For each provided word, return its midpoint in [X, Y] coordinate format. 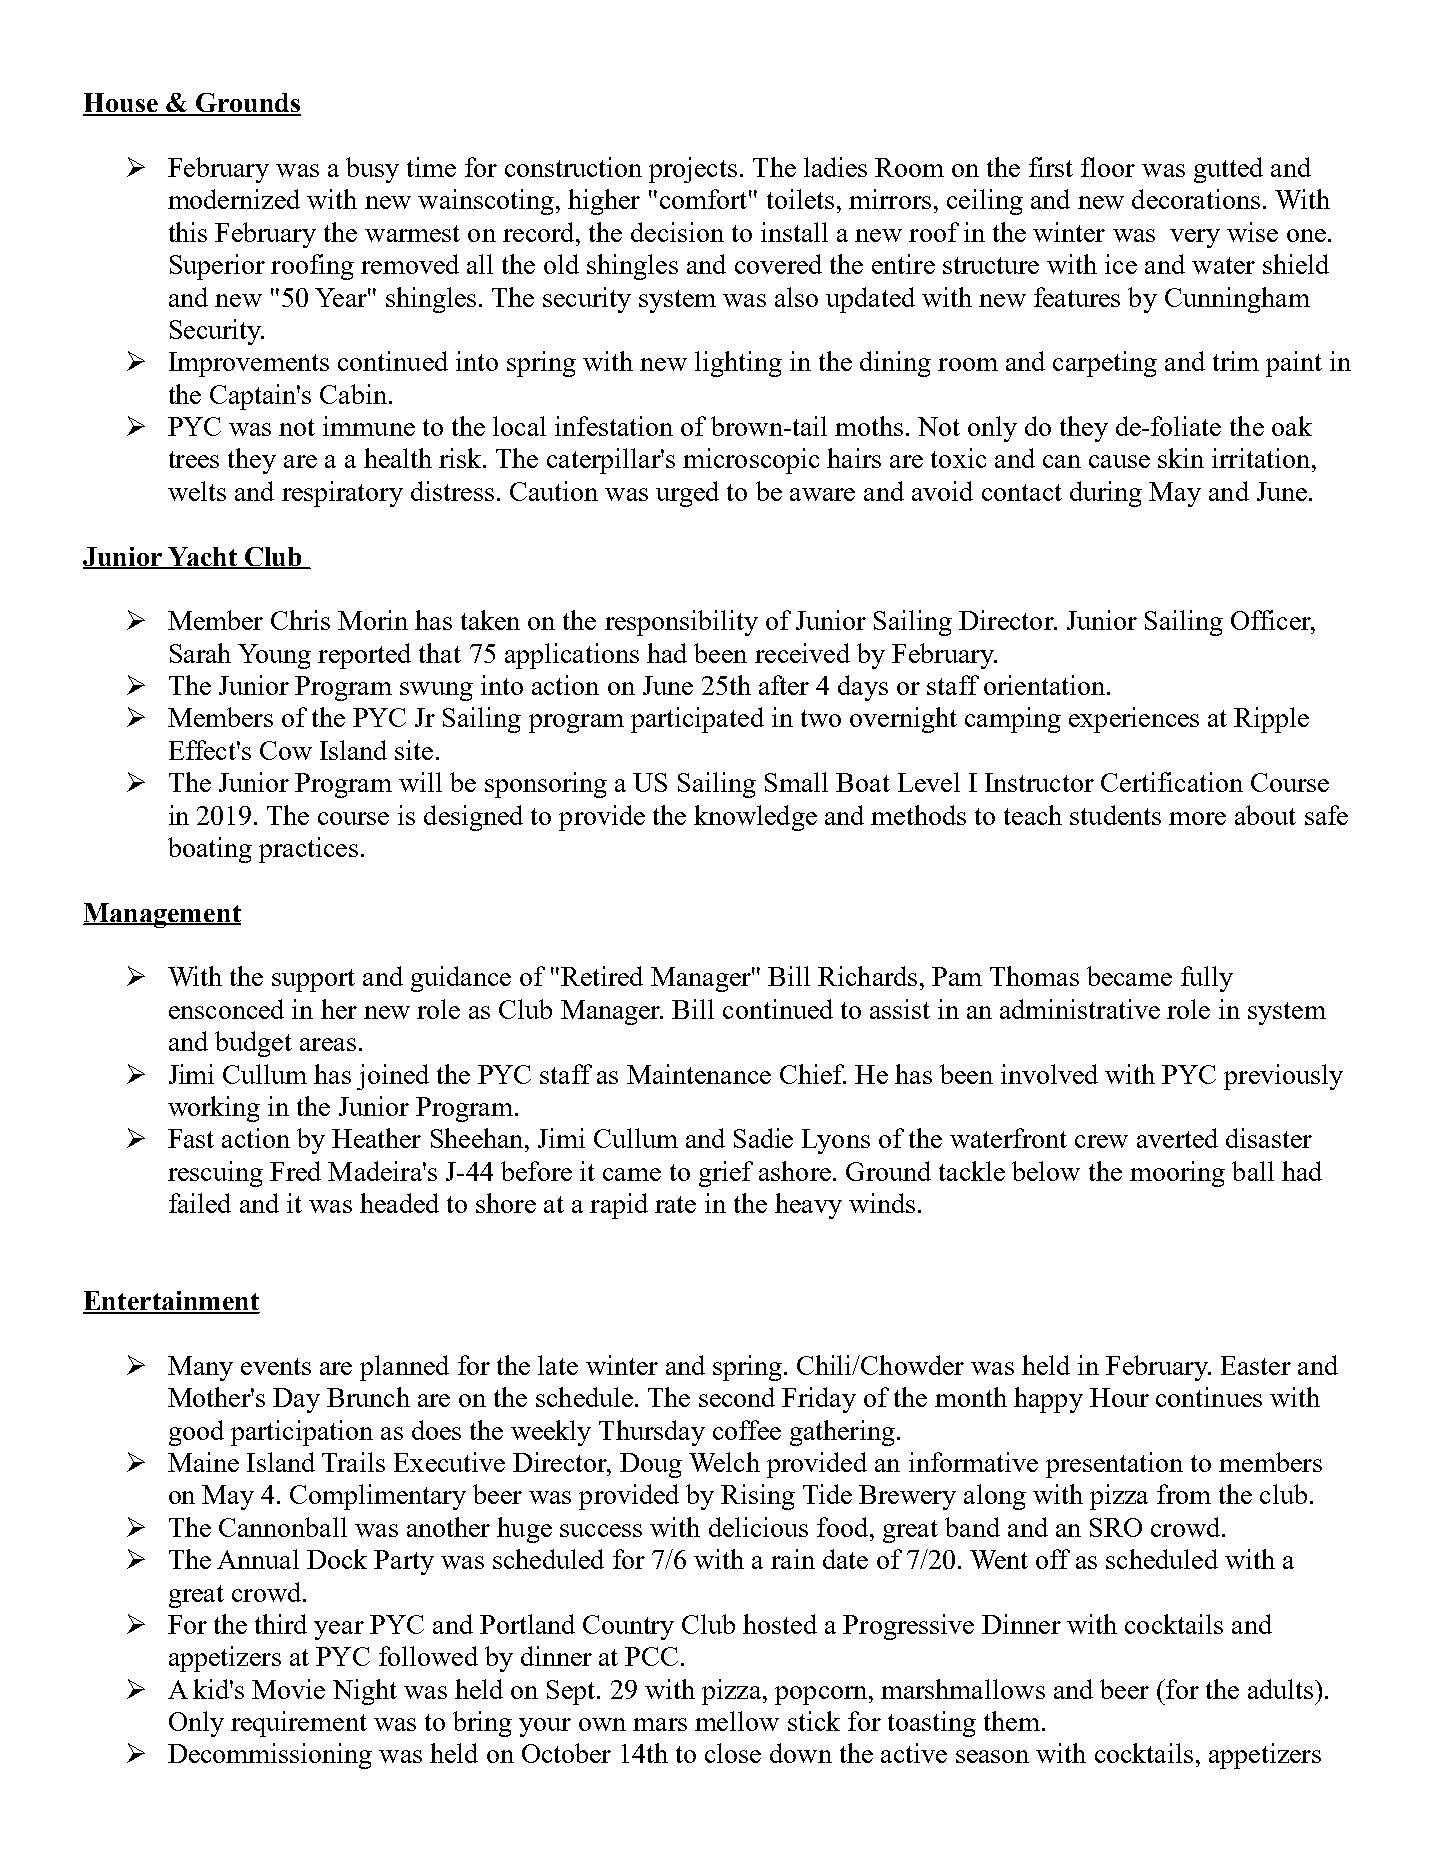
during [1106, 494]
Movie [288, 1689]
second [737, 1397]
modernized [234, 199]
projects [693, 170]
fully [1207, 979]
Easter [1256, 1365]
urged [687, 494]
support [313, 980]
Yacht [202, 557]
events [276, 1366]
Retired [602, 976]
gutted [1228, 170]
